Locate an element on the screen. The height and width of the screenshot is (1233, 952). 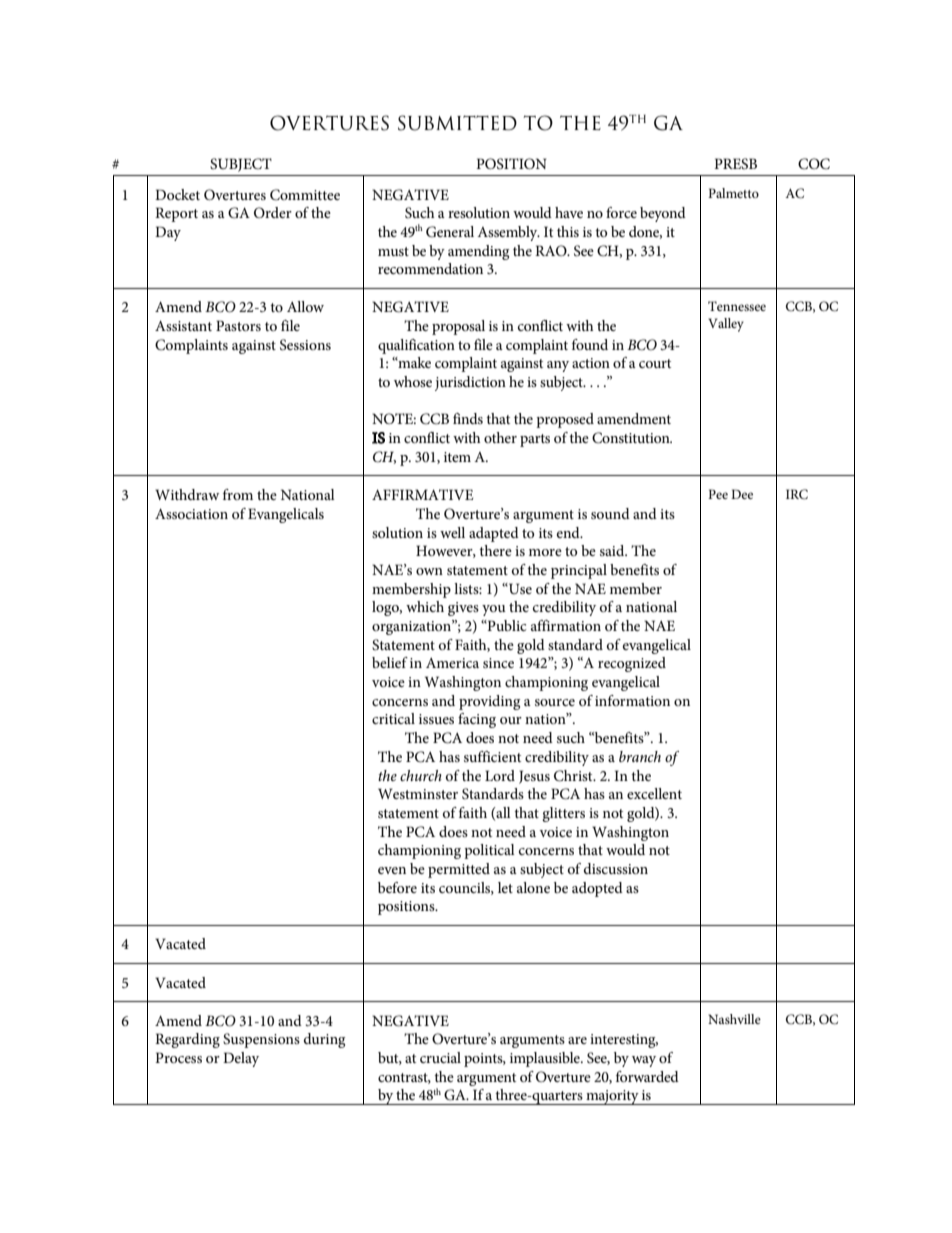
Delay is located at coordinates (241, 1059).
